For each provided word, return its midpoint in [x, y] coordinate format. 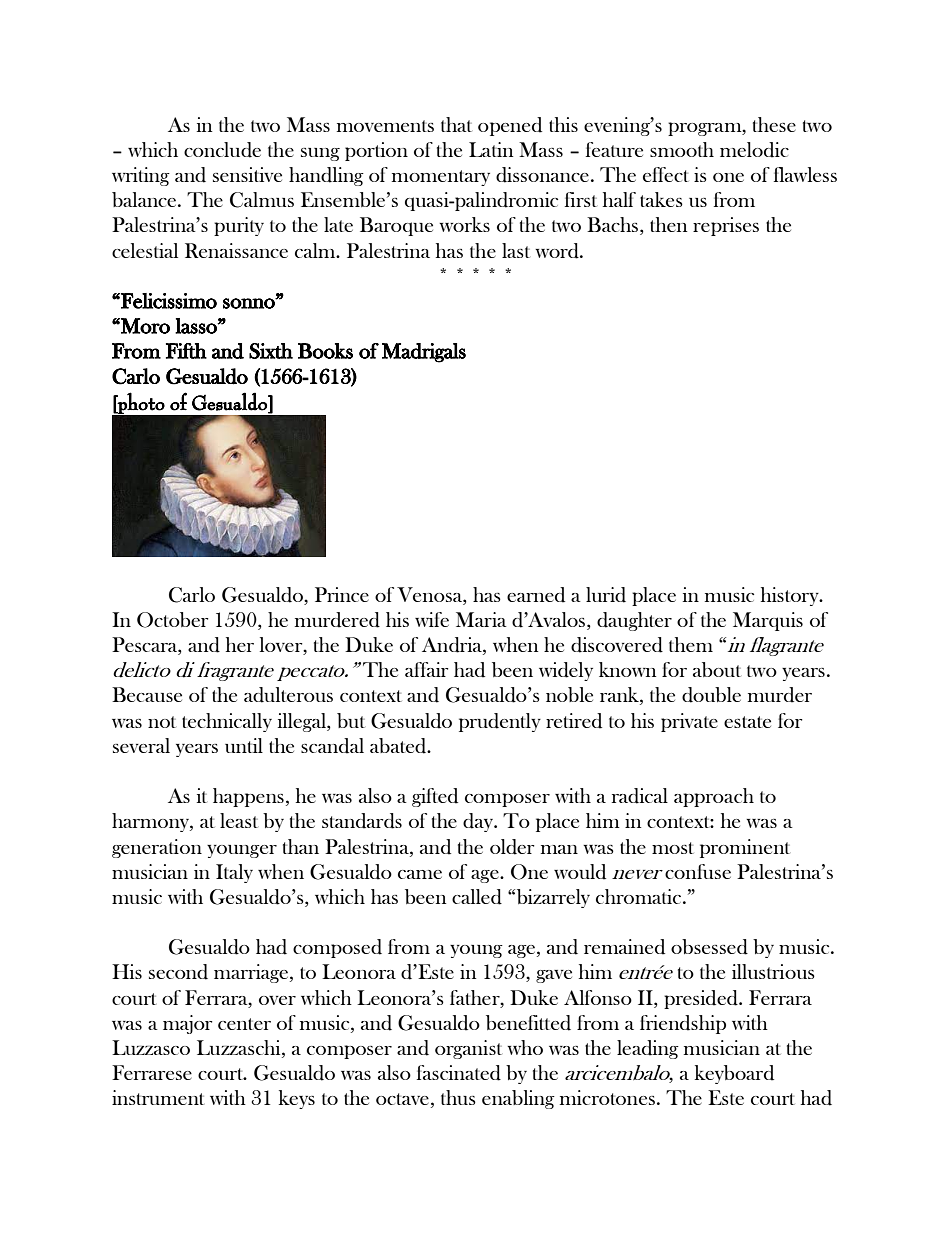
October [172, 620]
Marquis [768, 621]
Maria [481, 619]
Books [325, 351]
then [668, 224]
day [479, 822]
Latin [491, 149]
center [244, 1024]
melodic [754, 150]
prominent [745, 848]
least [239, 820]
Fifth [186, 351]
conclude [222, 150]
